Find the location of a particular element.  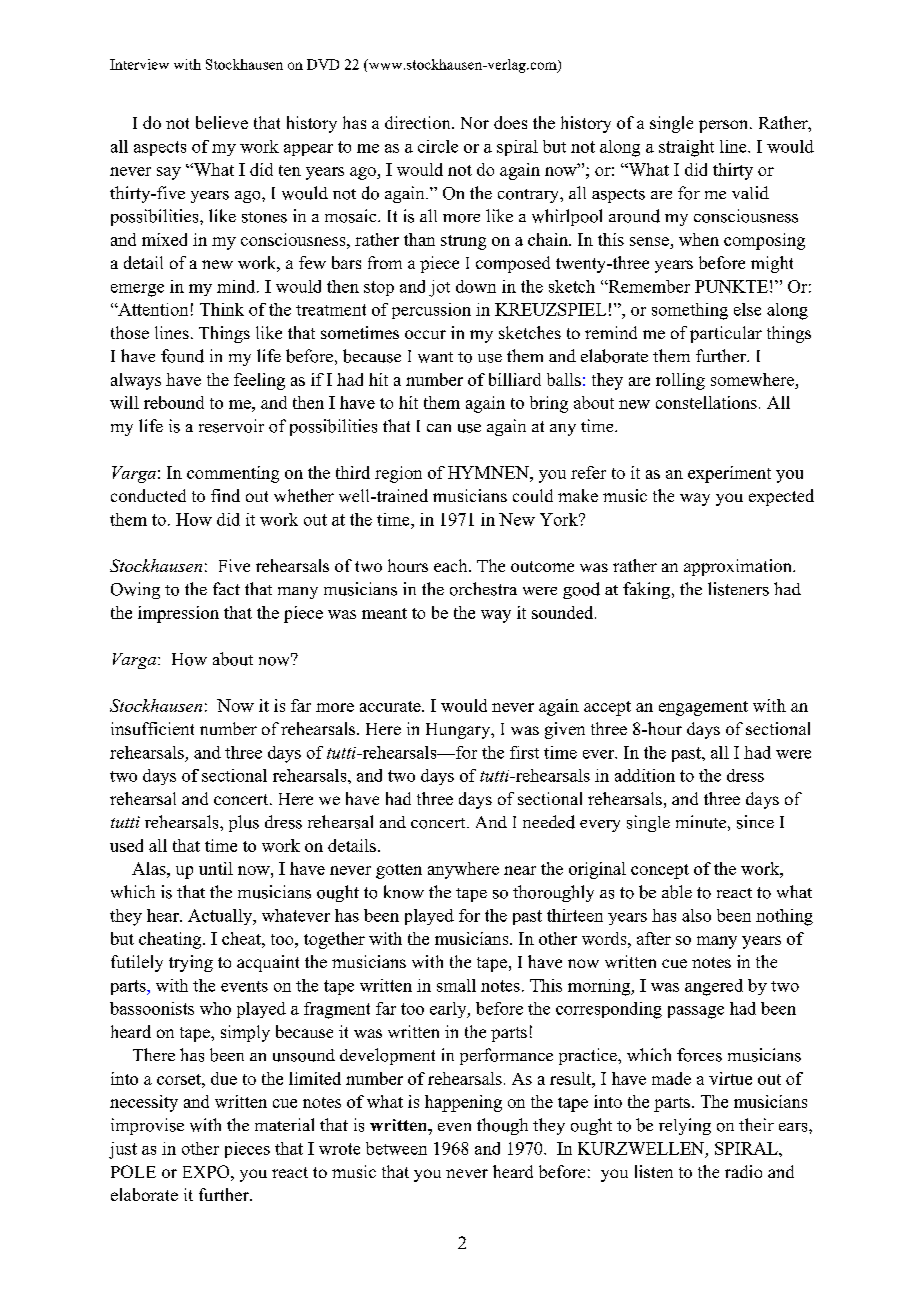

believe is located at coordinates (222, 122).
